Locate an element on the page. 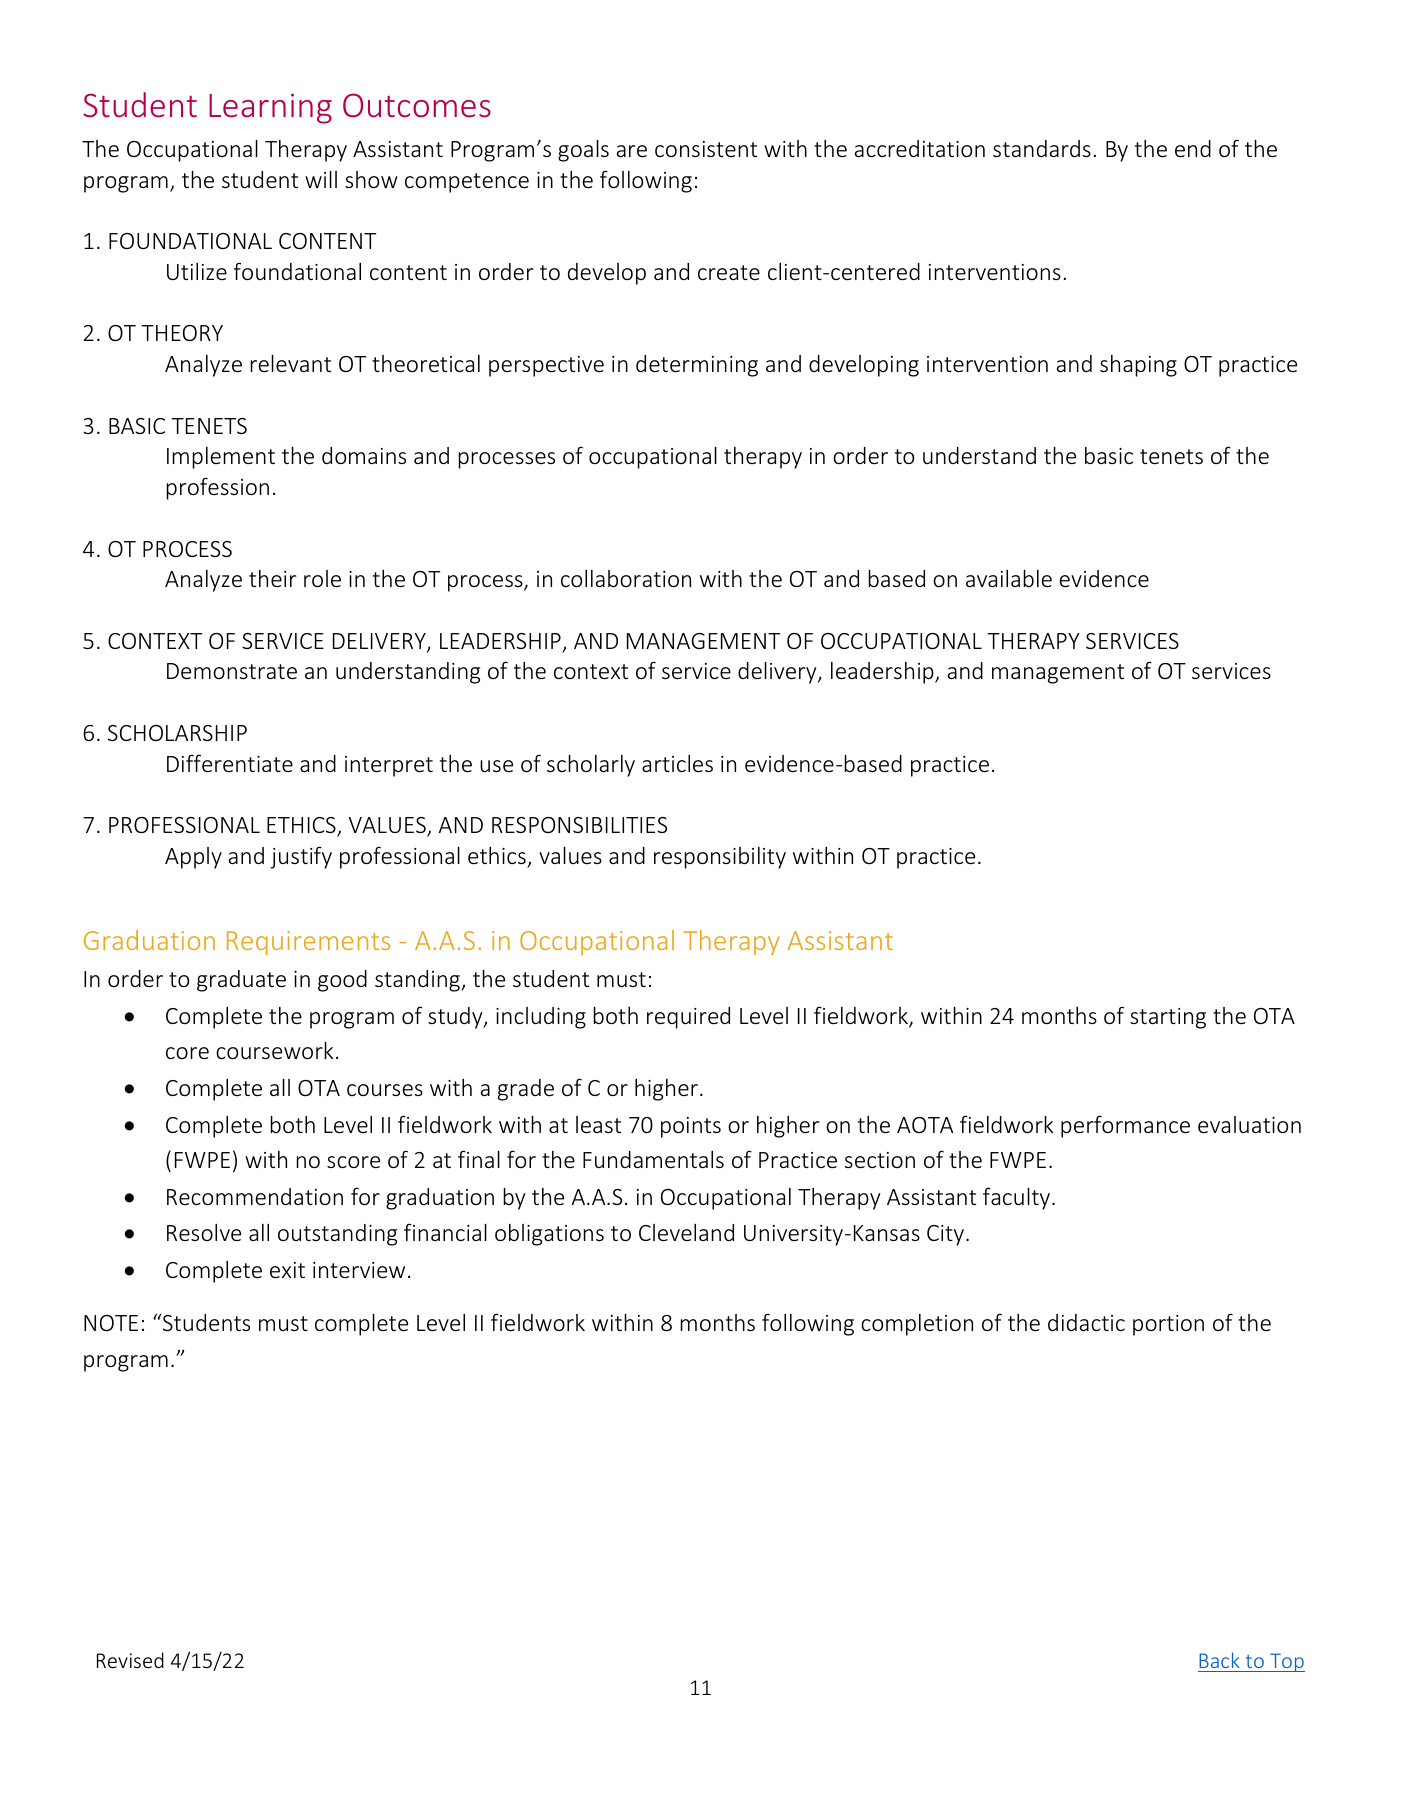 The width and height of the document is (1401, 1812). standards is located at coordinates (1042, 148).
